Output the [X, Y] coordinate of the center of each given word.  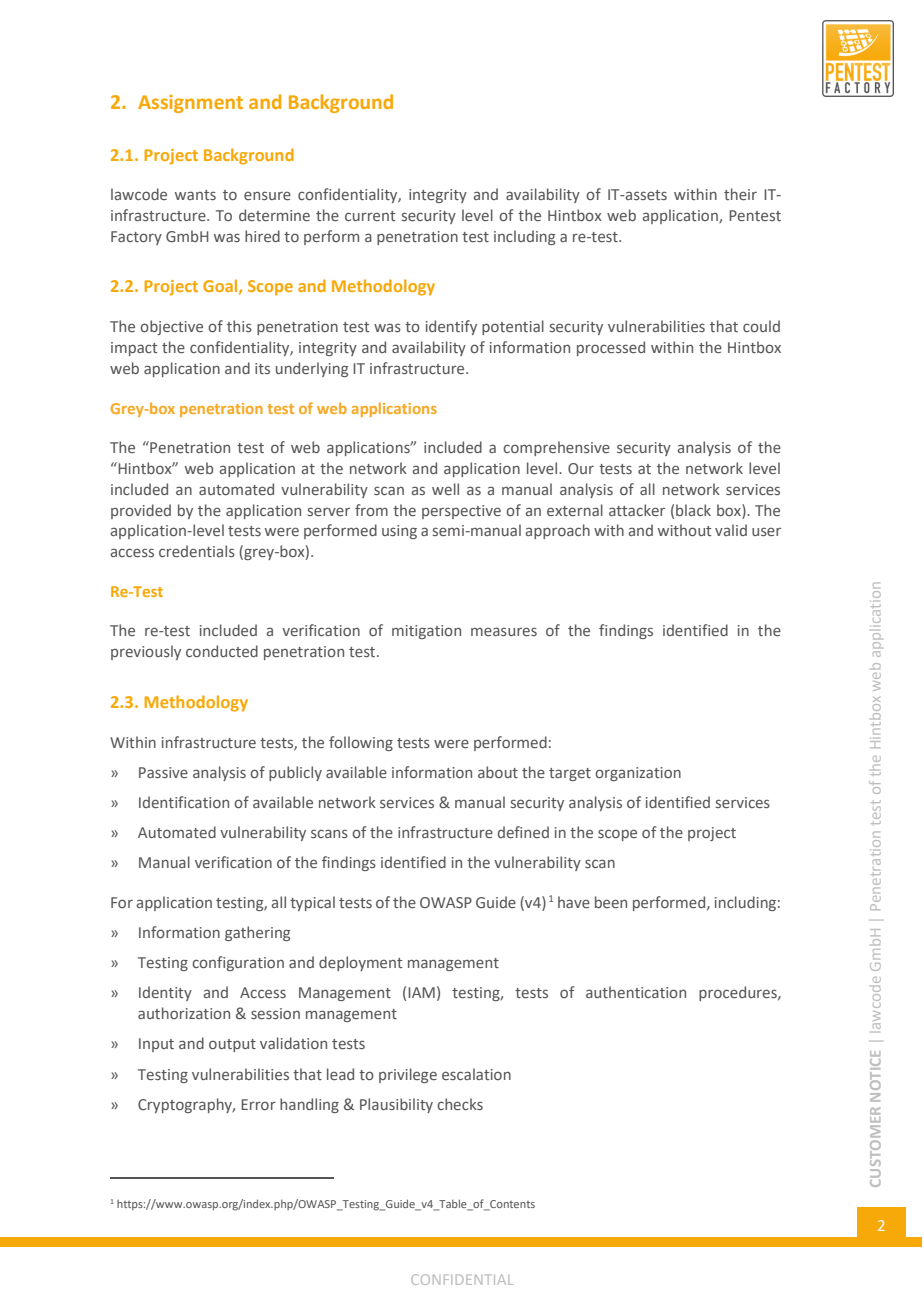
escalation [476, 1074]
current [370, 216]
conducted [222, 651]
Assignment [190, 104]
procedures [739, 993]
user [766, 531]
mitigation [426, 632]
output [232, 1045]
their [740, 194]
